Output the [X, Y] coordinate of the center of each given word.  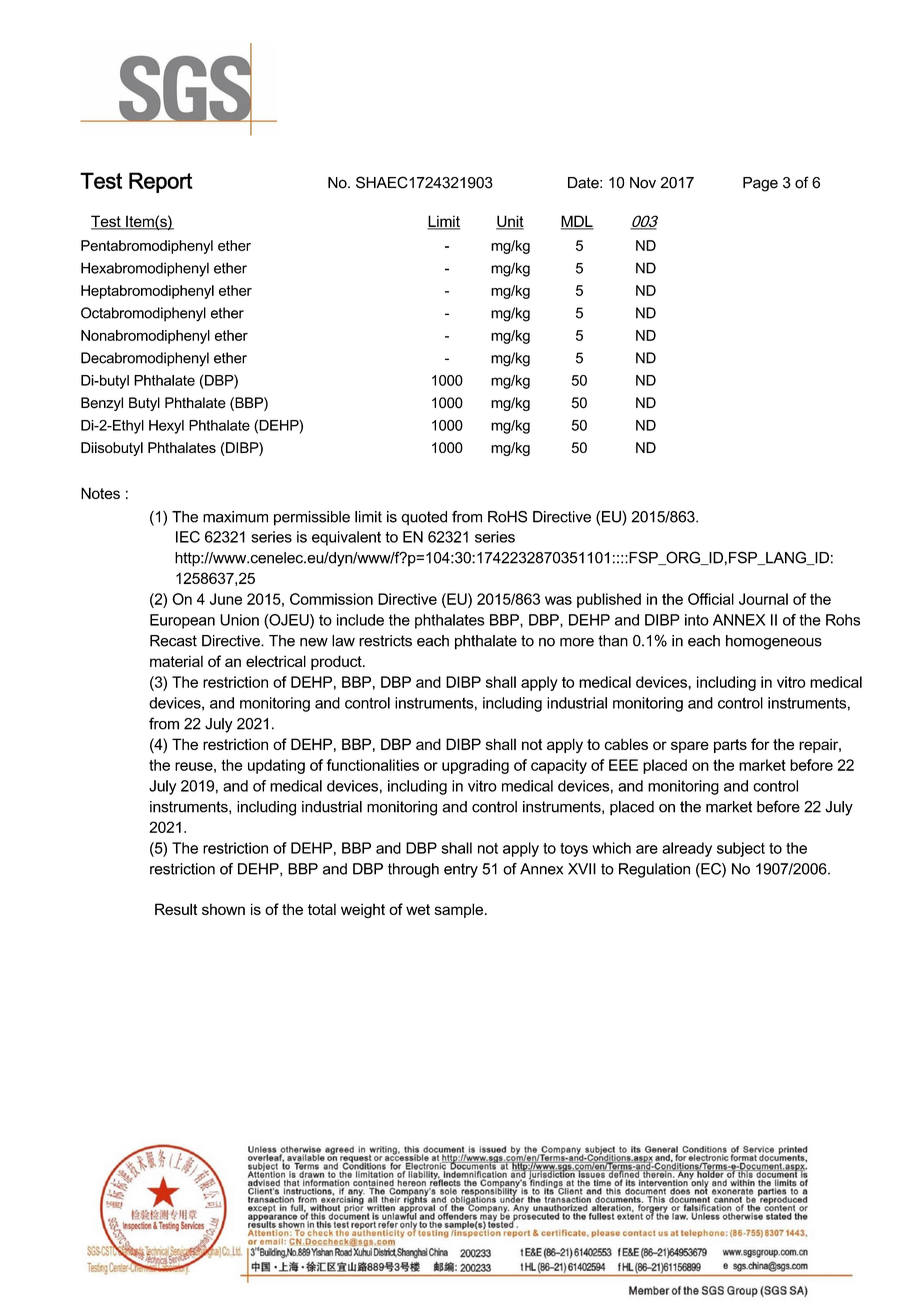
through [413, 870]
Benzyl [102, 404]
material [176, 661]
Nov [643, 183]
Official [711, 599]
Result [176, 909]
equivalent [346, 538]
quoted [424, 518]
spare [690, 747]
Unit [510, 222]
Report [161, 182]
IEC [188, 537]
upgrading [475, 766]
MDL [577, 222]
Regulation [654, 870]
